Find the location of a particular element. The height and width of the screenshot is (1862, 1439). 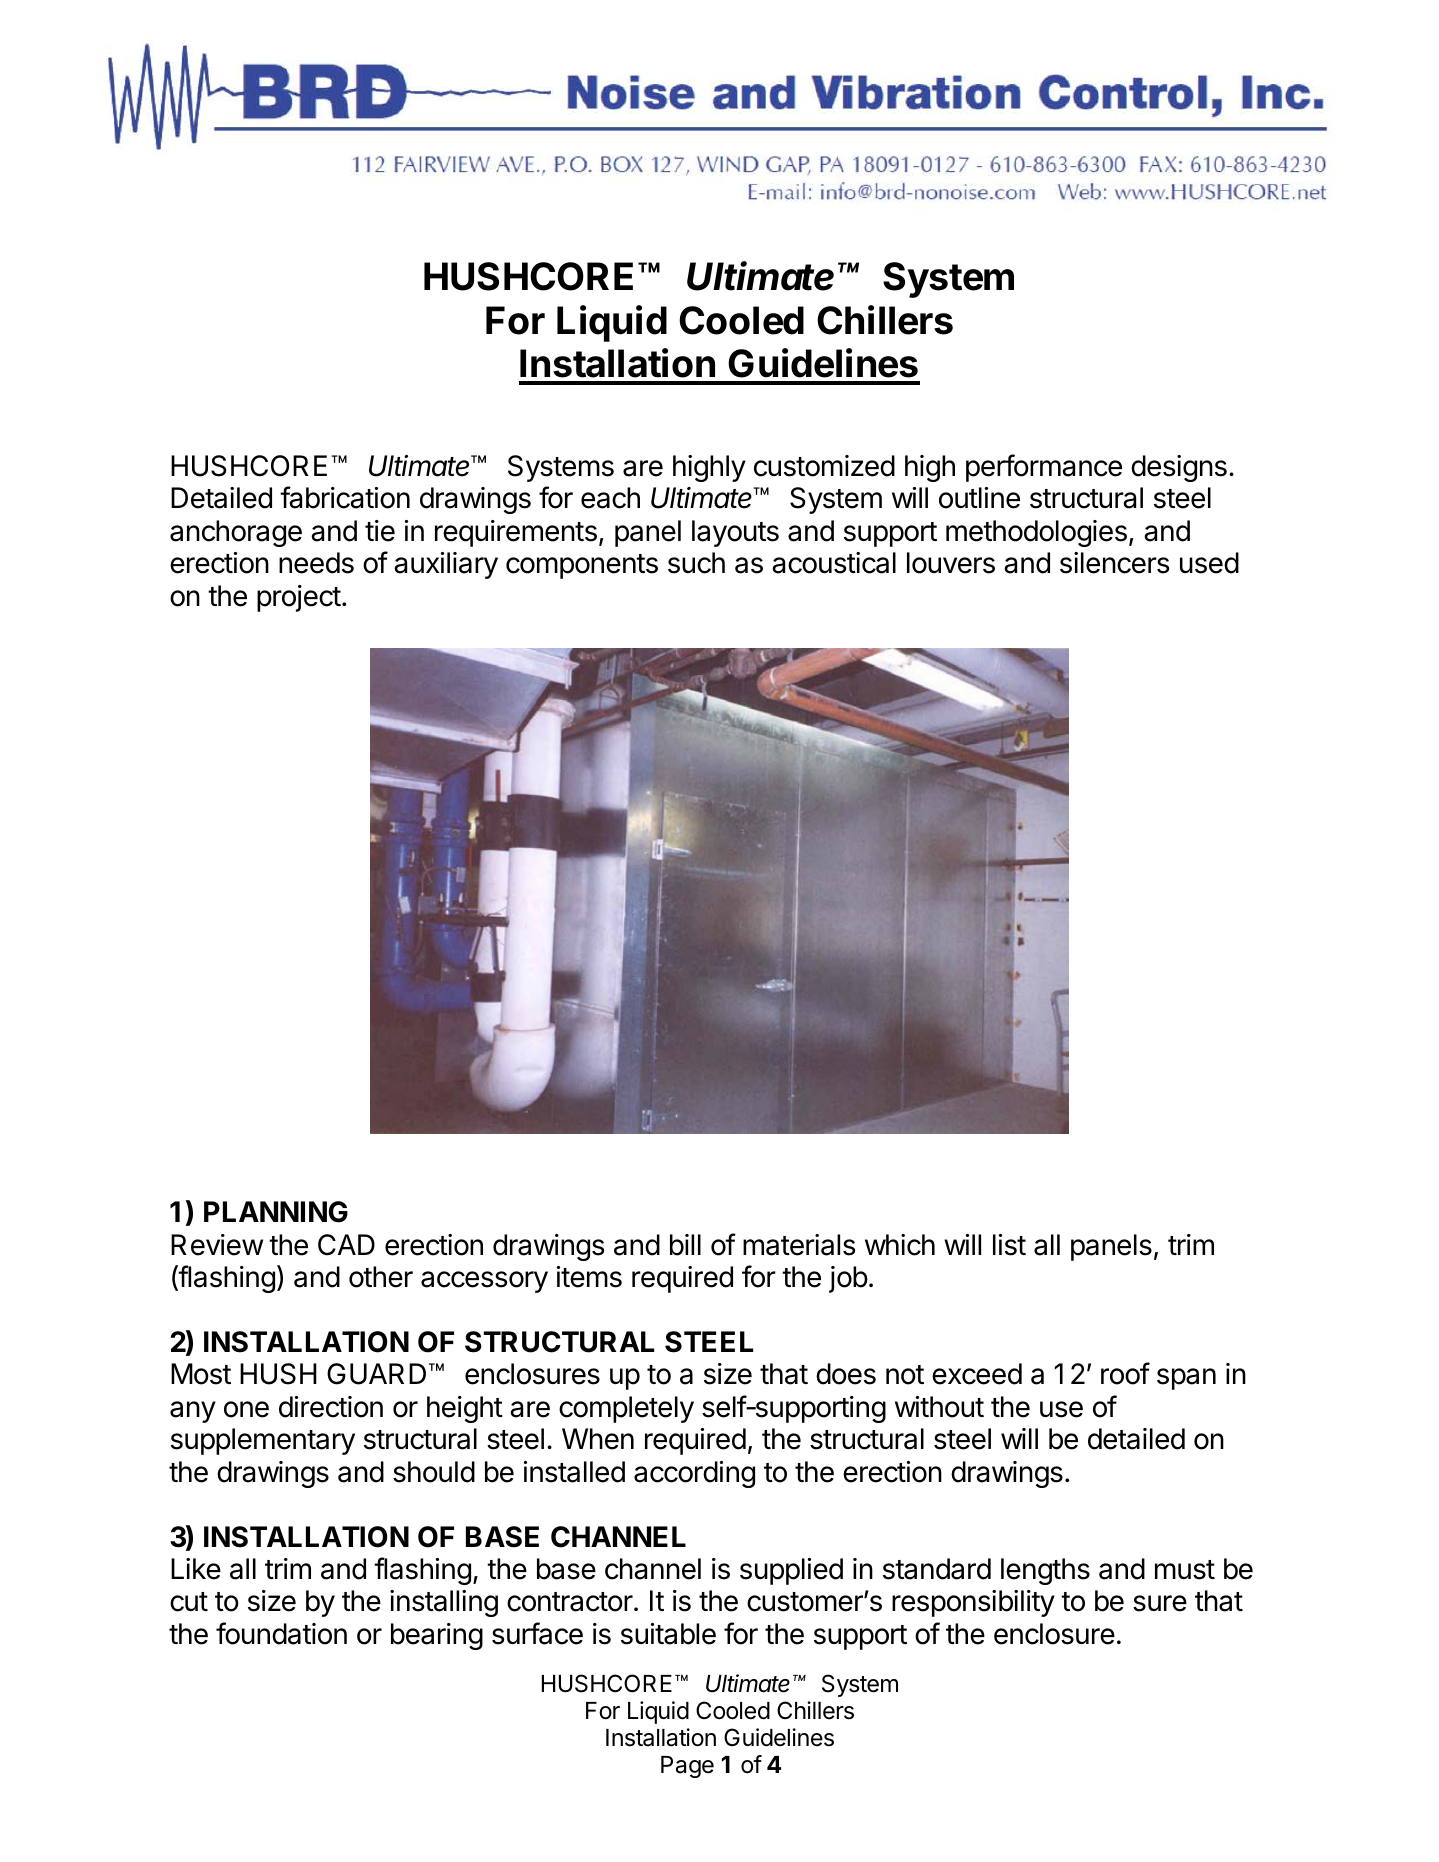

Page is located at coordinates (687, 1767).
